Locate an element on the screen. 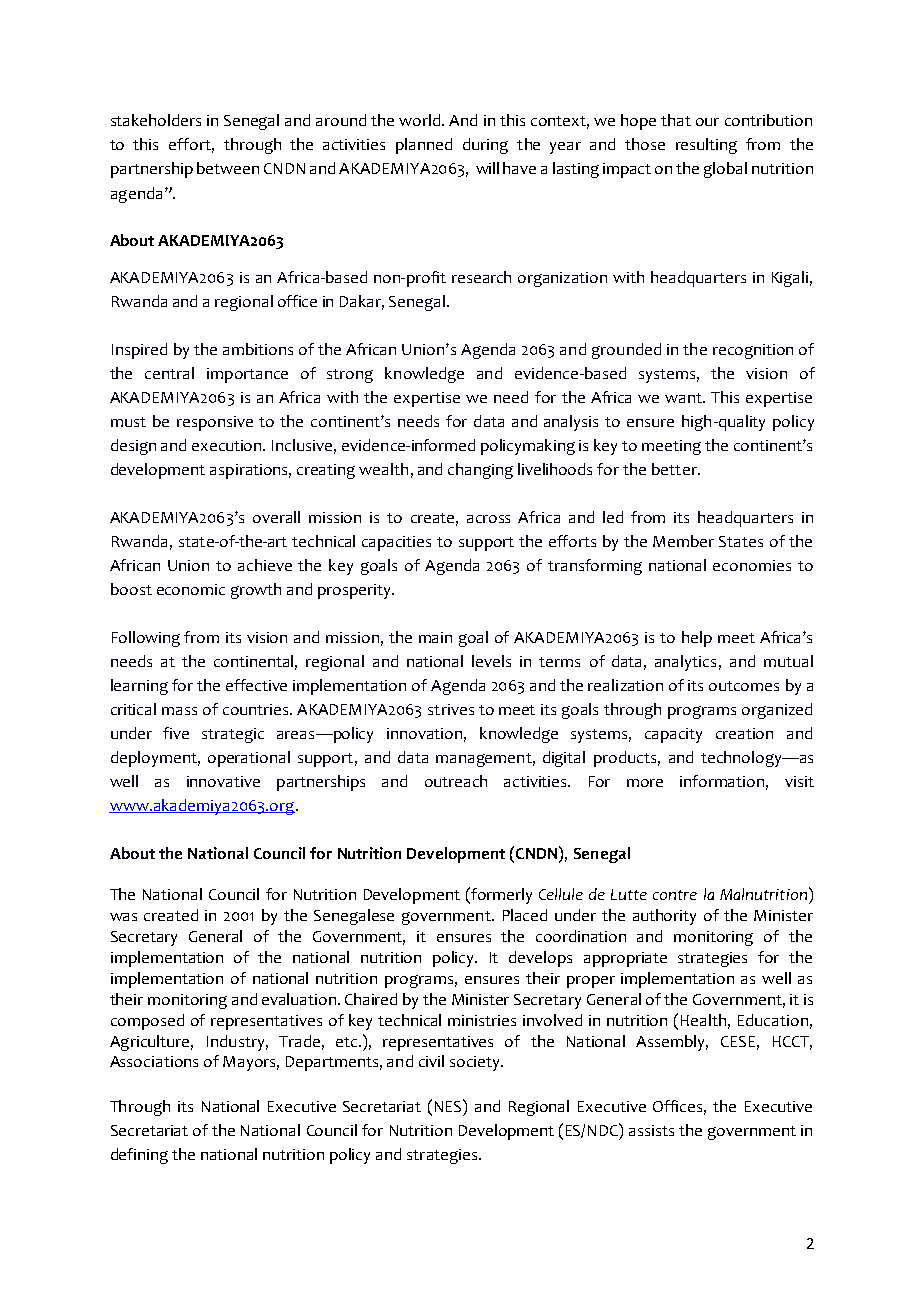 This screenshot has width=924, height=1308. execution is located at coordinates (228, 445).
